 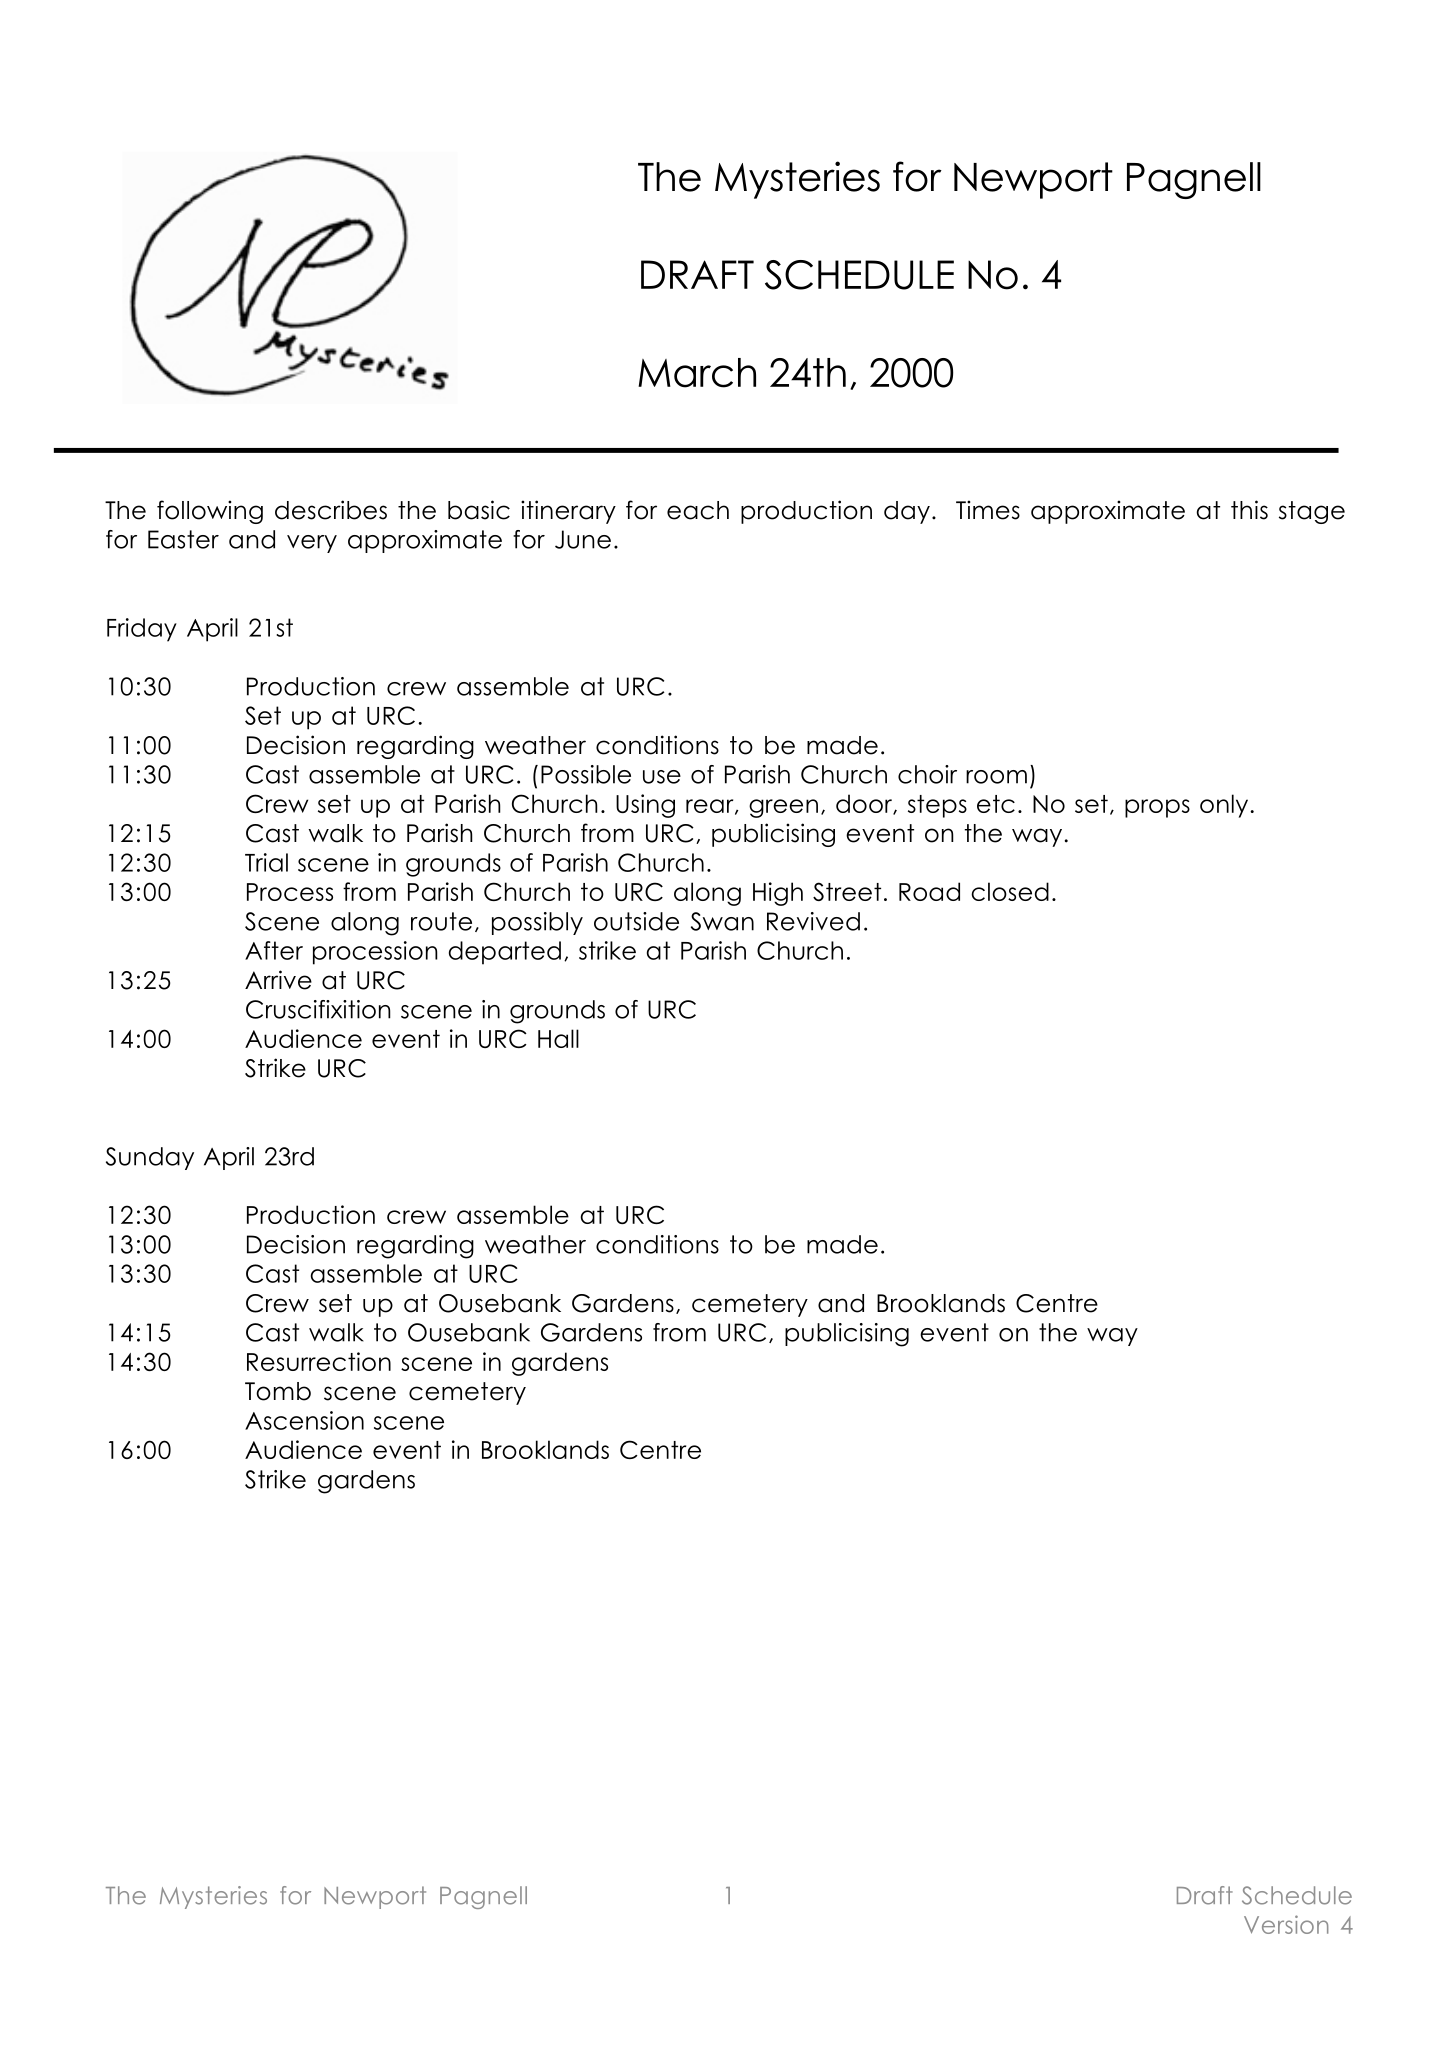 I want to click on Ascension, so click(x=304, y=1420).
